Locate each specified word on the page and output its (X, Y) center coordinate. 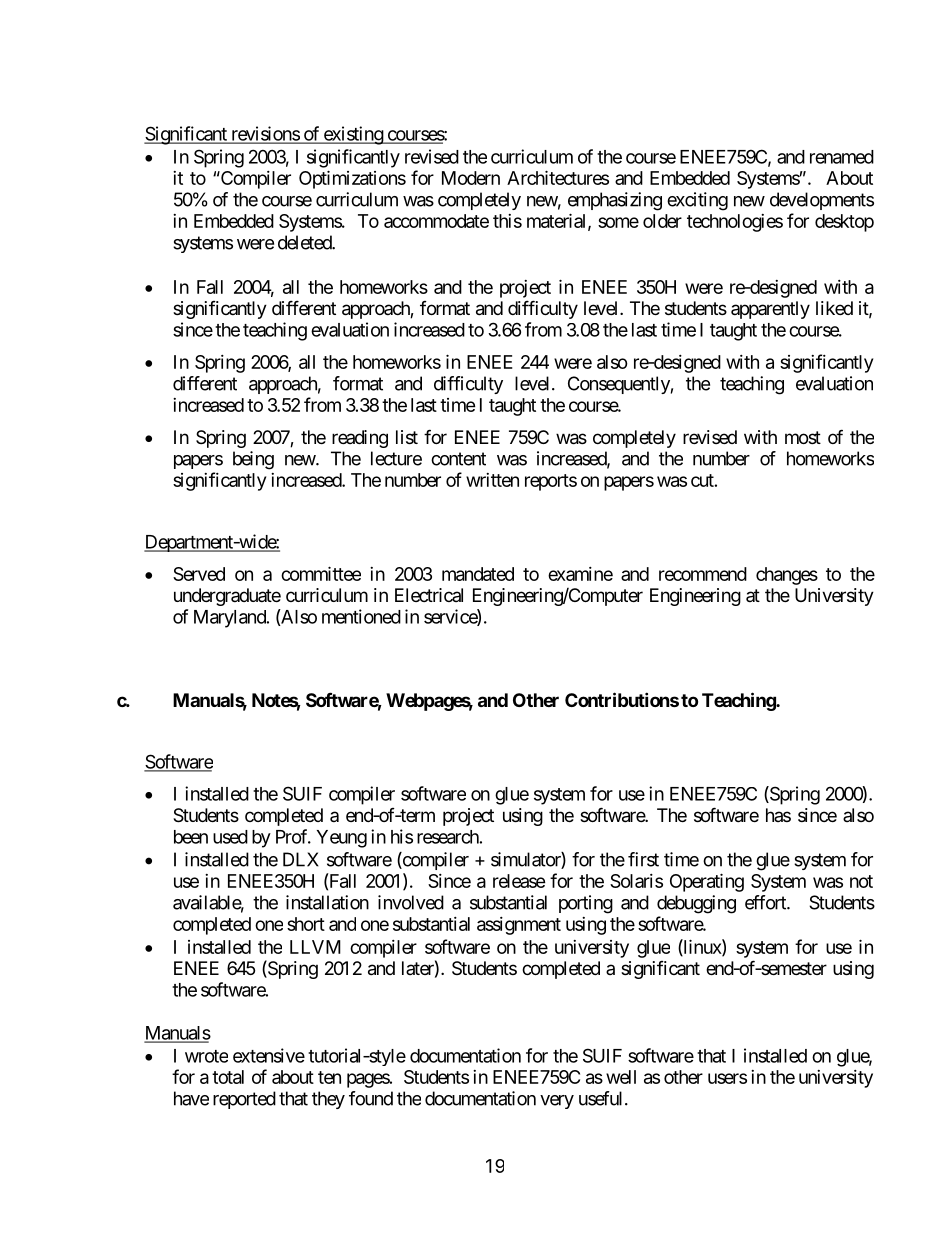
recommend (703, 574)
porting (586, 904)
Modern (471, 178)
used (230, 837)
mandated (478, 574)
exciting (697, 201)
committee (321, 573)
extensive (269, 1055)
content (458, 459)
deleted (305, 242)
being (253, 460)
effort (766, 902)
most (803, 437)
